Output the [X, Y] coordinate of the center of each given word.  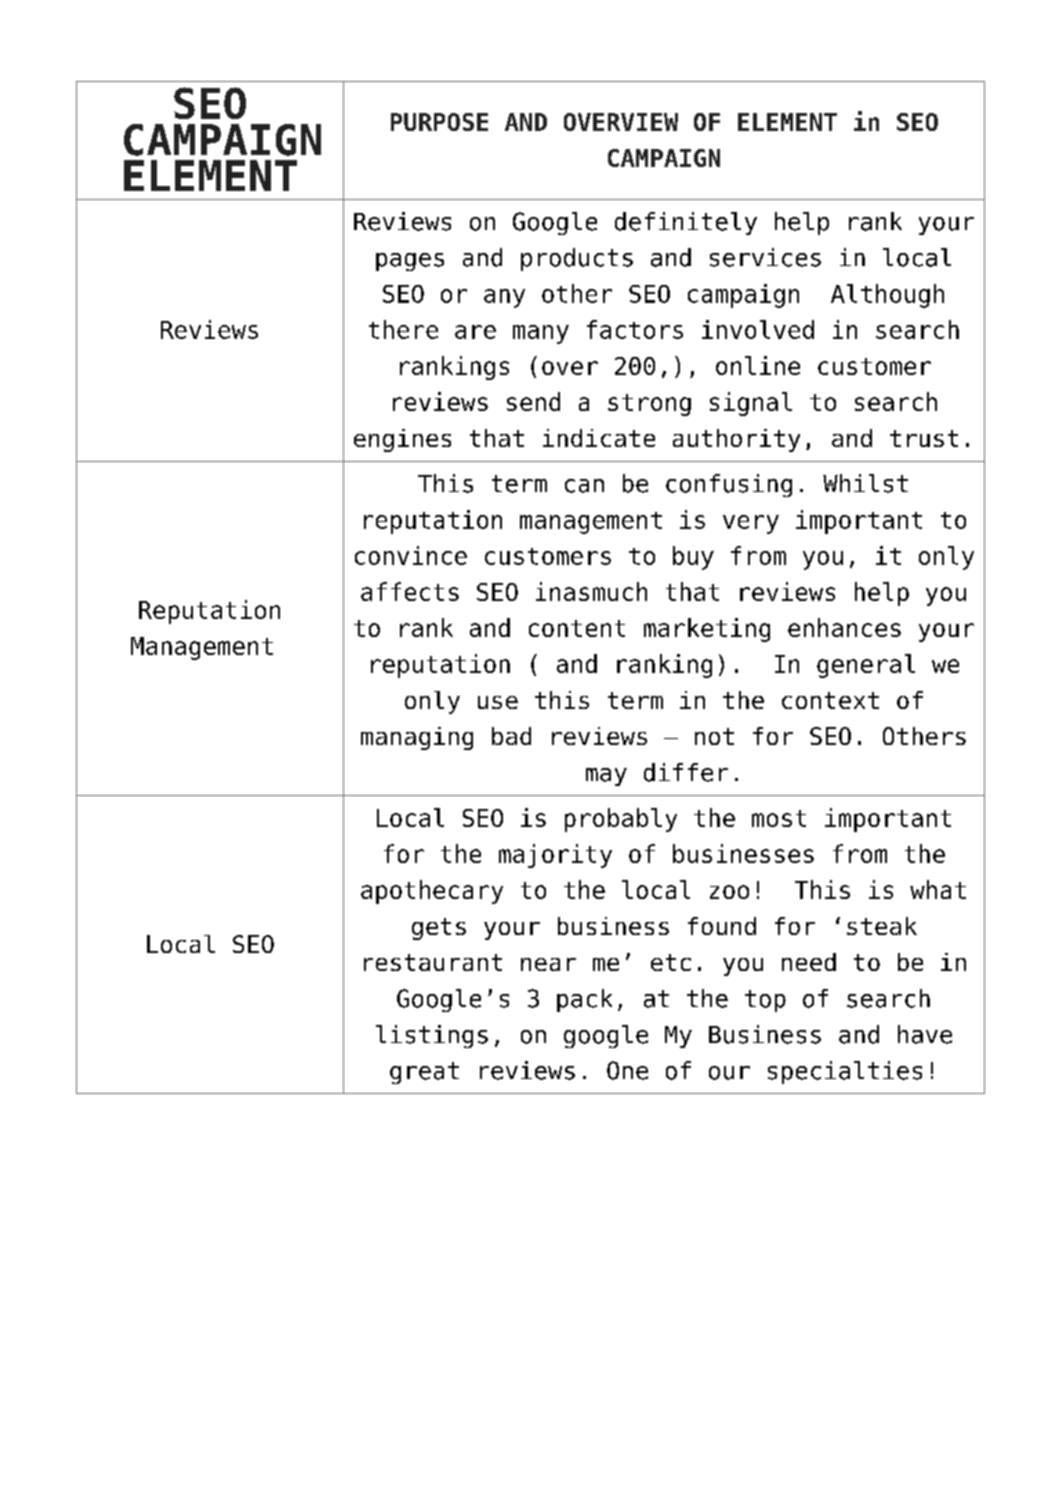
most [779, 818]
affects [410, 591]
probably [621, 820]
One [627, 1070]
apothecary [432, 892]
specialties [845, 1072]
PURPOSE [439, 122]
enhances [844, 627]
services [765, 257]
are [475, 332]
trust [924, 438]
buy [693, 558]
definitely [686, 223]
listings [432, 1036]
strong [649, 405]
